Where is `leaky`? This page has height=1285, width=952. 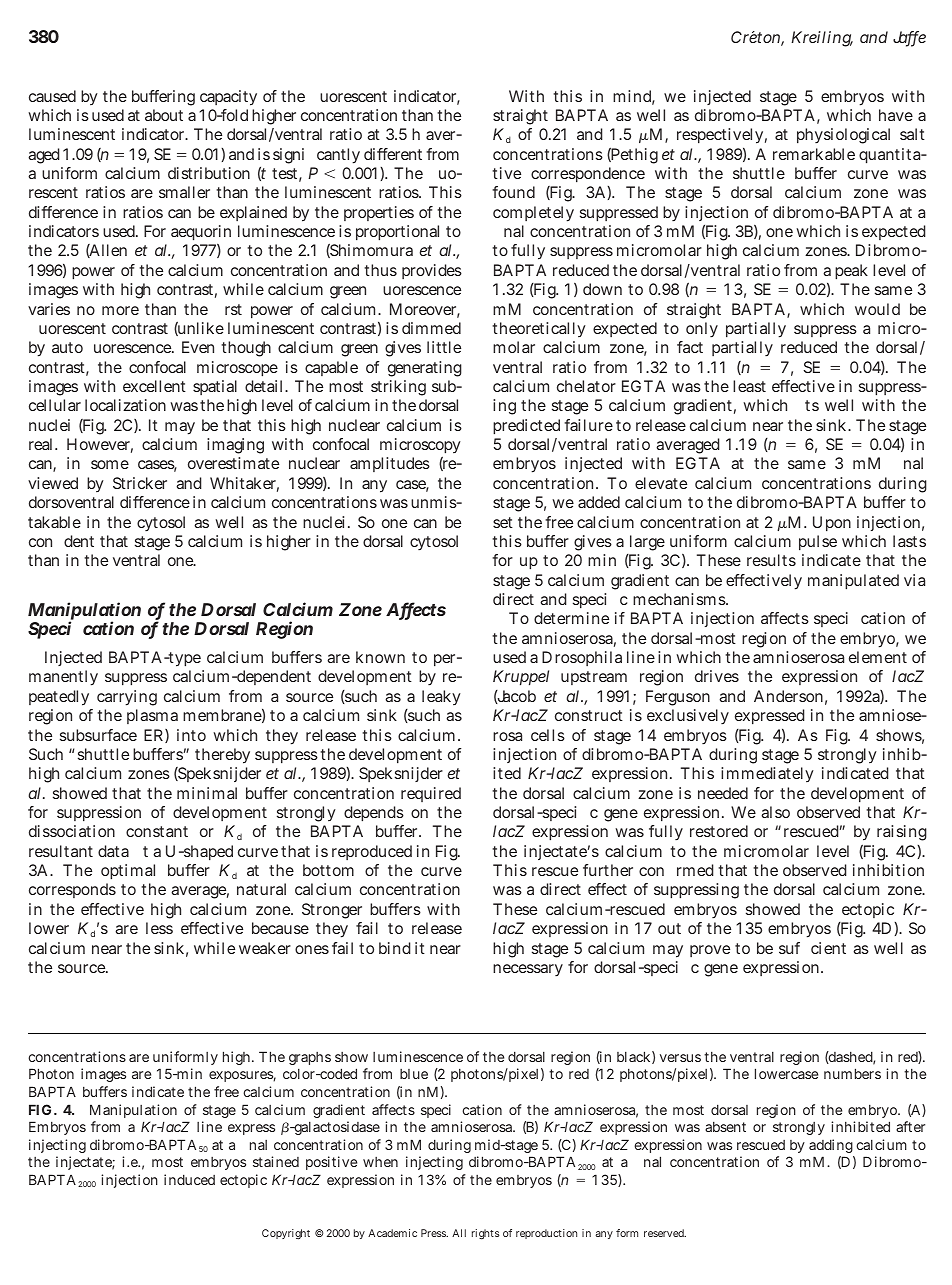 leaky is located at coordinates (441, 697).
